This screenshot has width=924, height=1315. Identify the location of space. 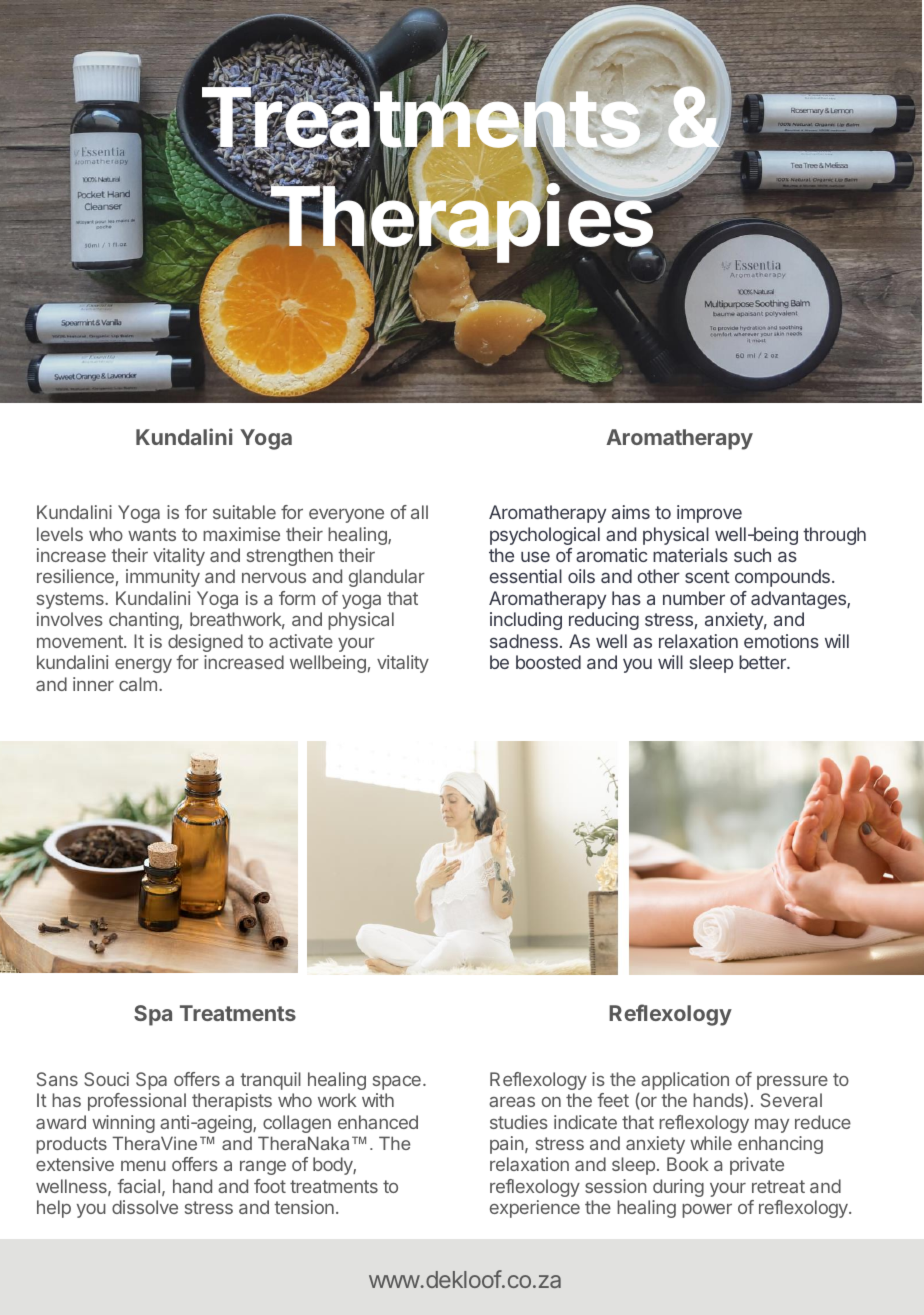
(397, 1083).
